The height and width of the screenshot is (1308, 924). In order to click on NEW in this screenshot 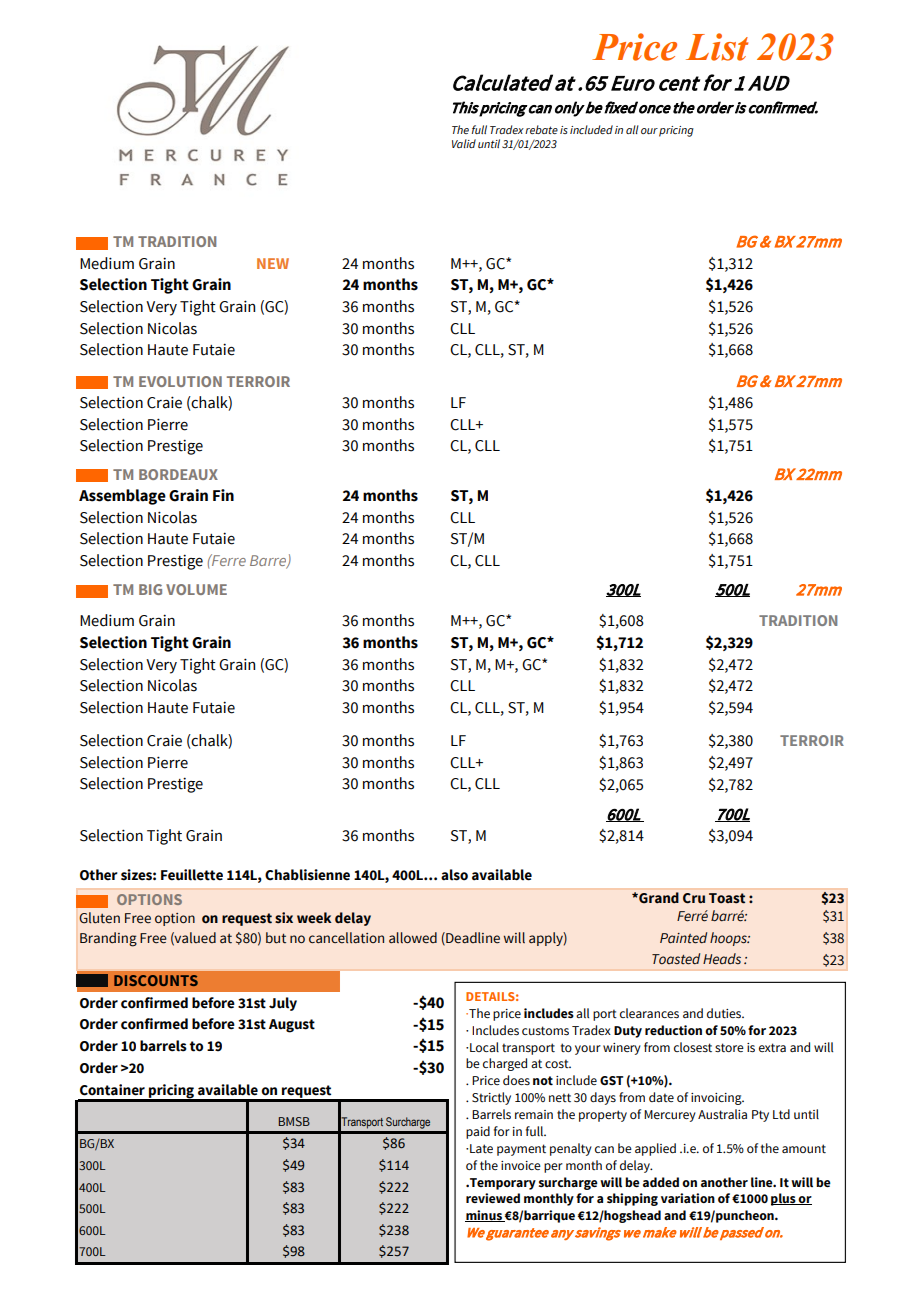, I will do `click(273, 263)`.
